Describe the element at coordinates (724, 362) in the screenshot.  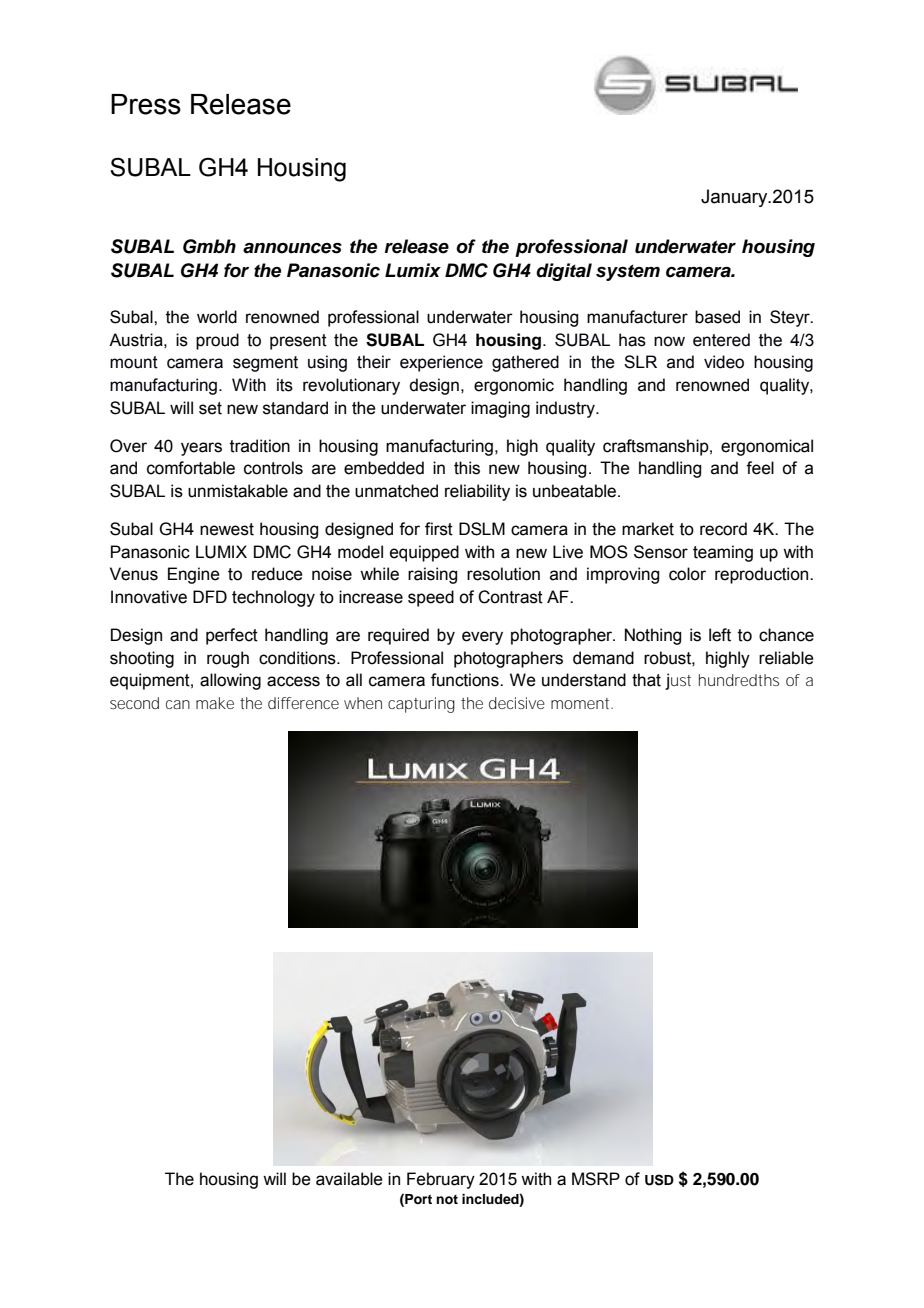
I see `video` at that location.
